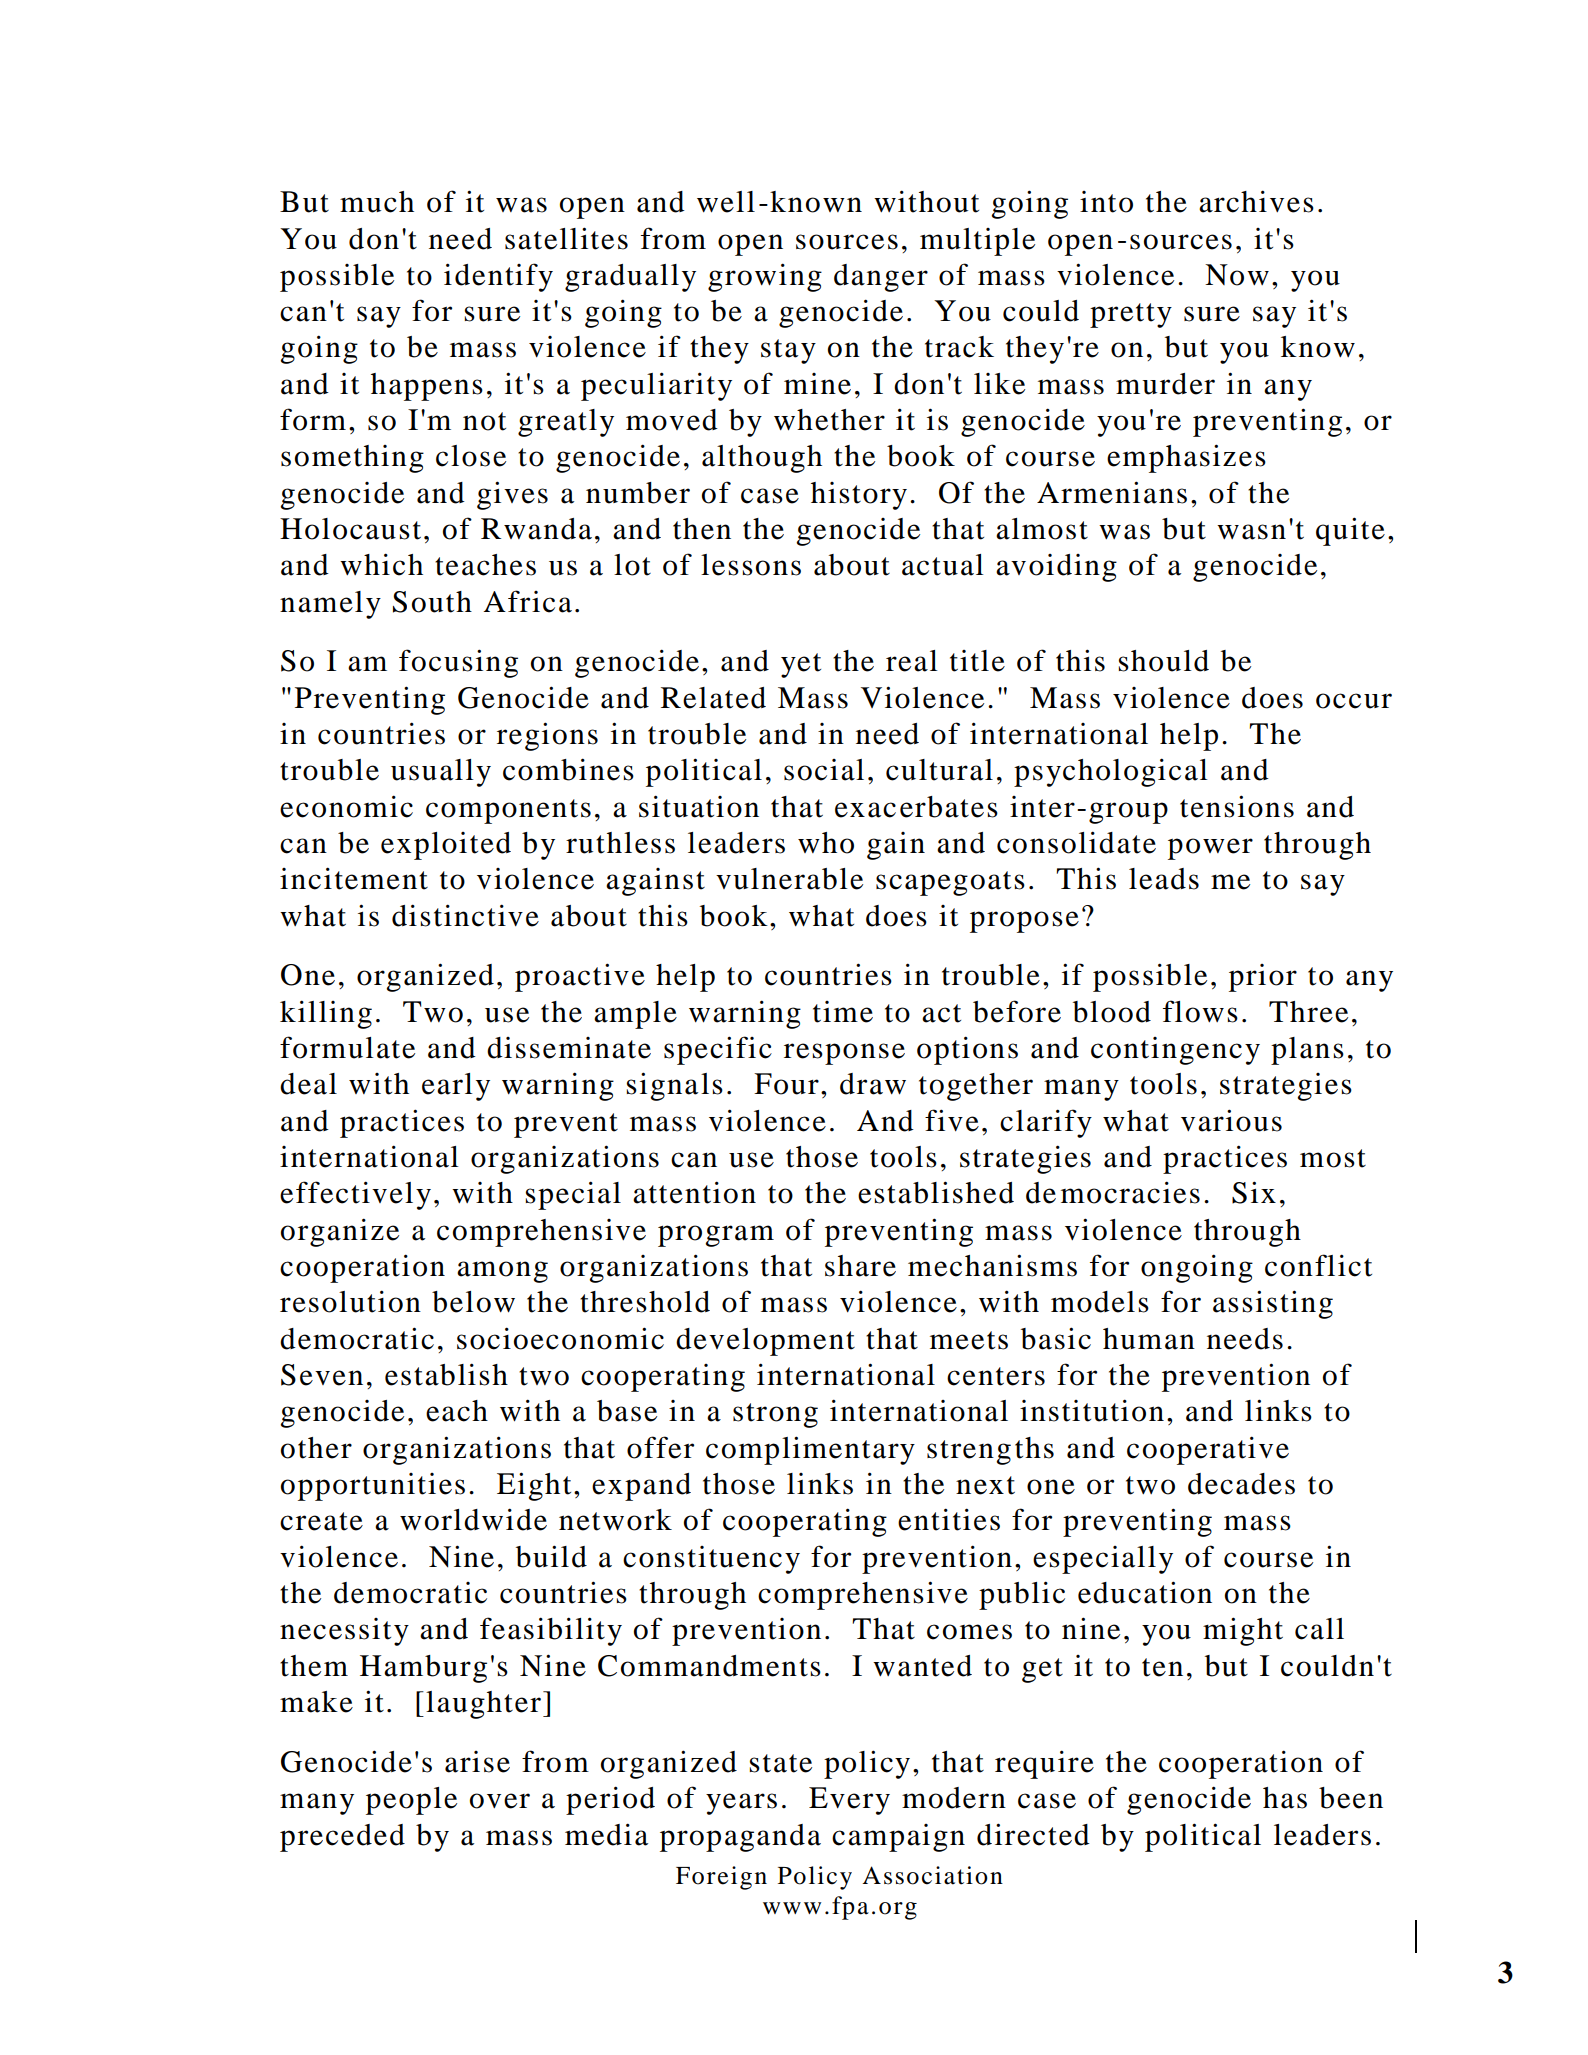  I want to click on archives, so click(1256, 201).
